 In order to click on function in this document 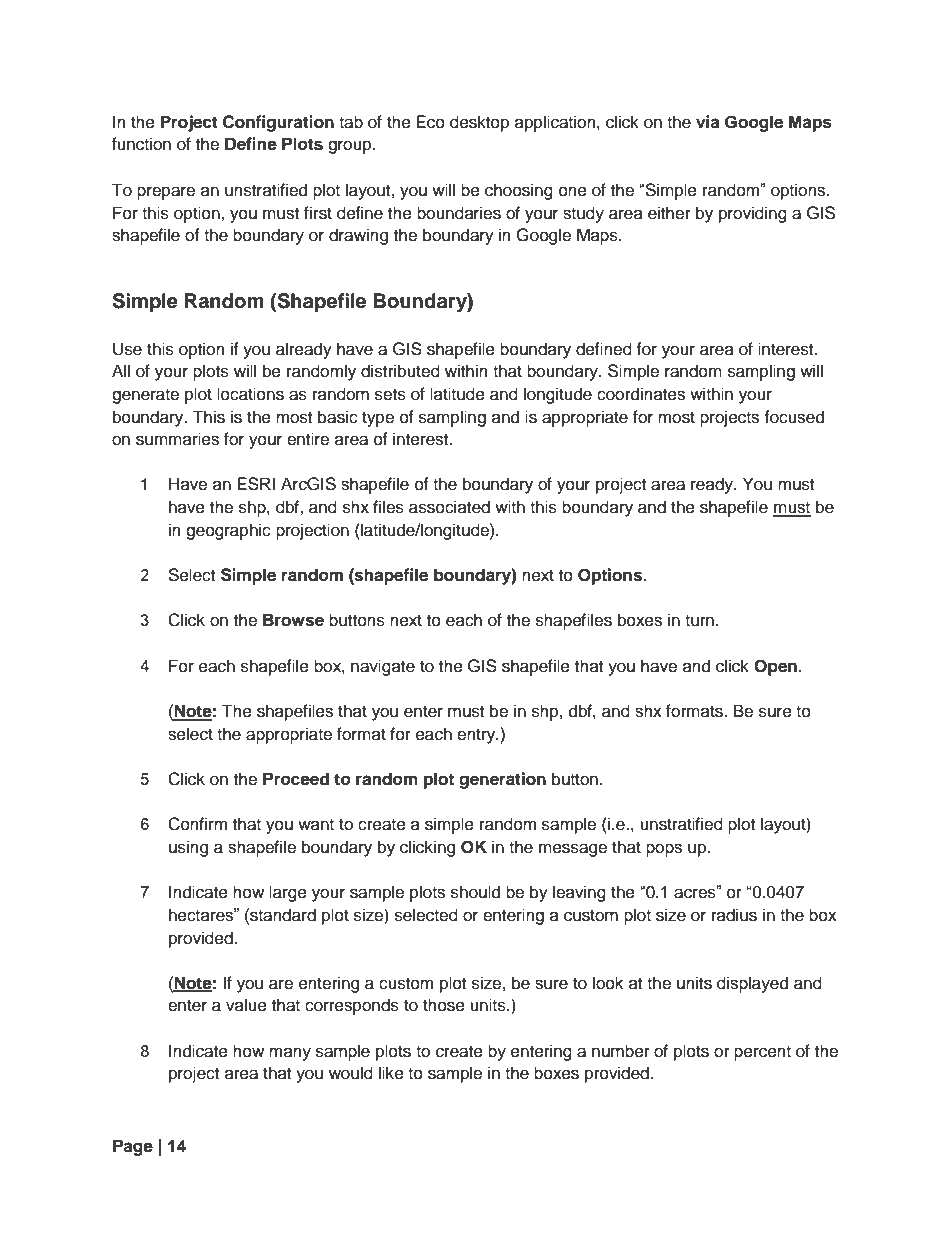, I will do `click(141, 144)`.
